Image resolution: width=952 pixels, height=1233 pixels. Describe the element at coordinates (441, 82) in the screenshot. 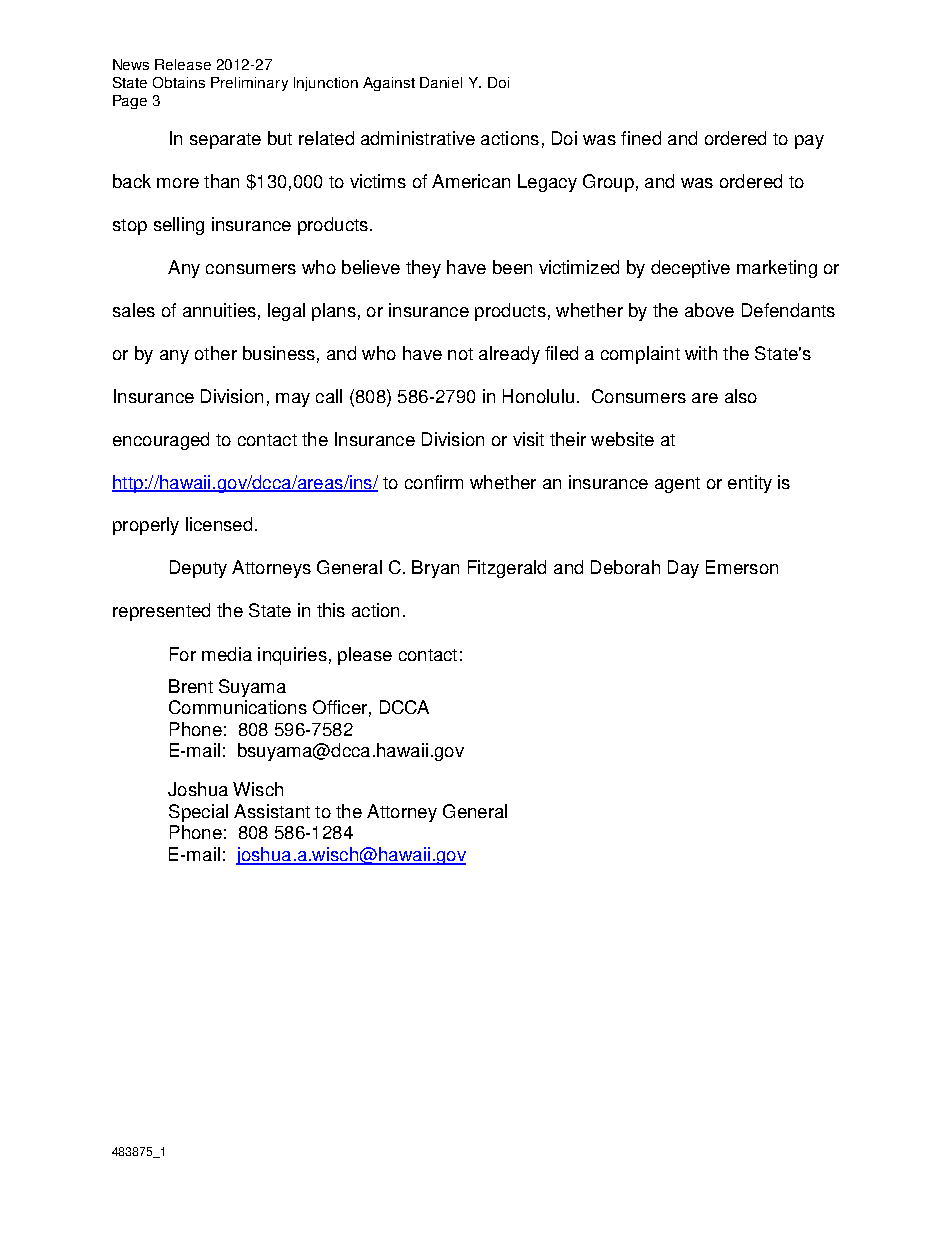

I see `Daniel` at that location.
